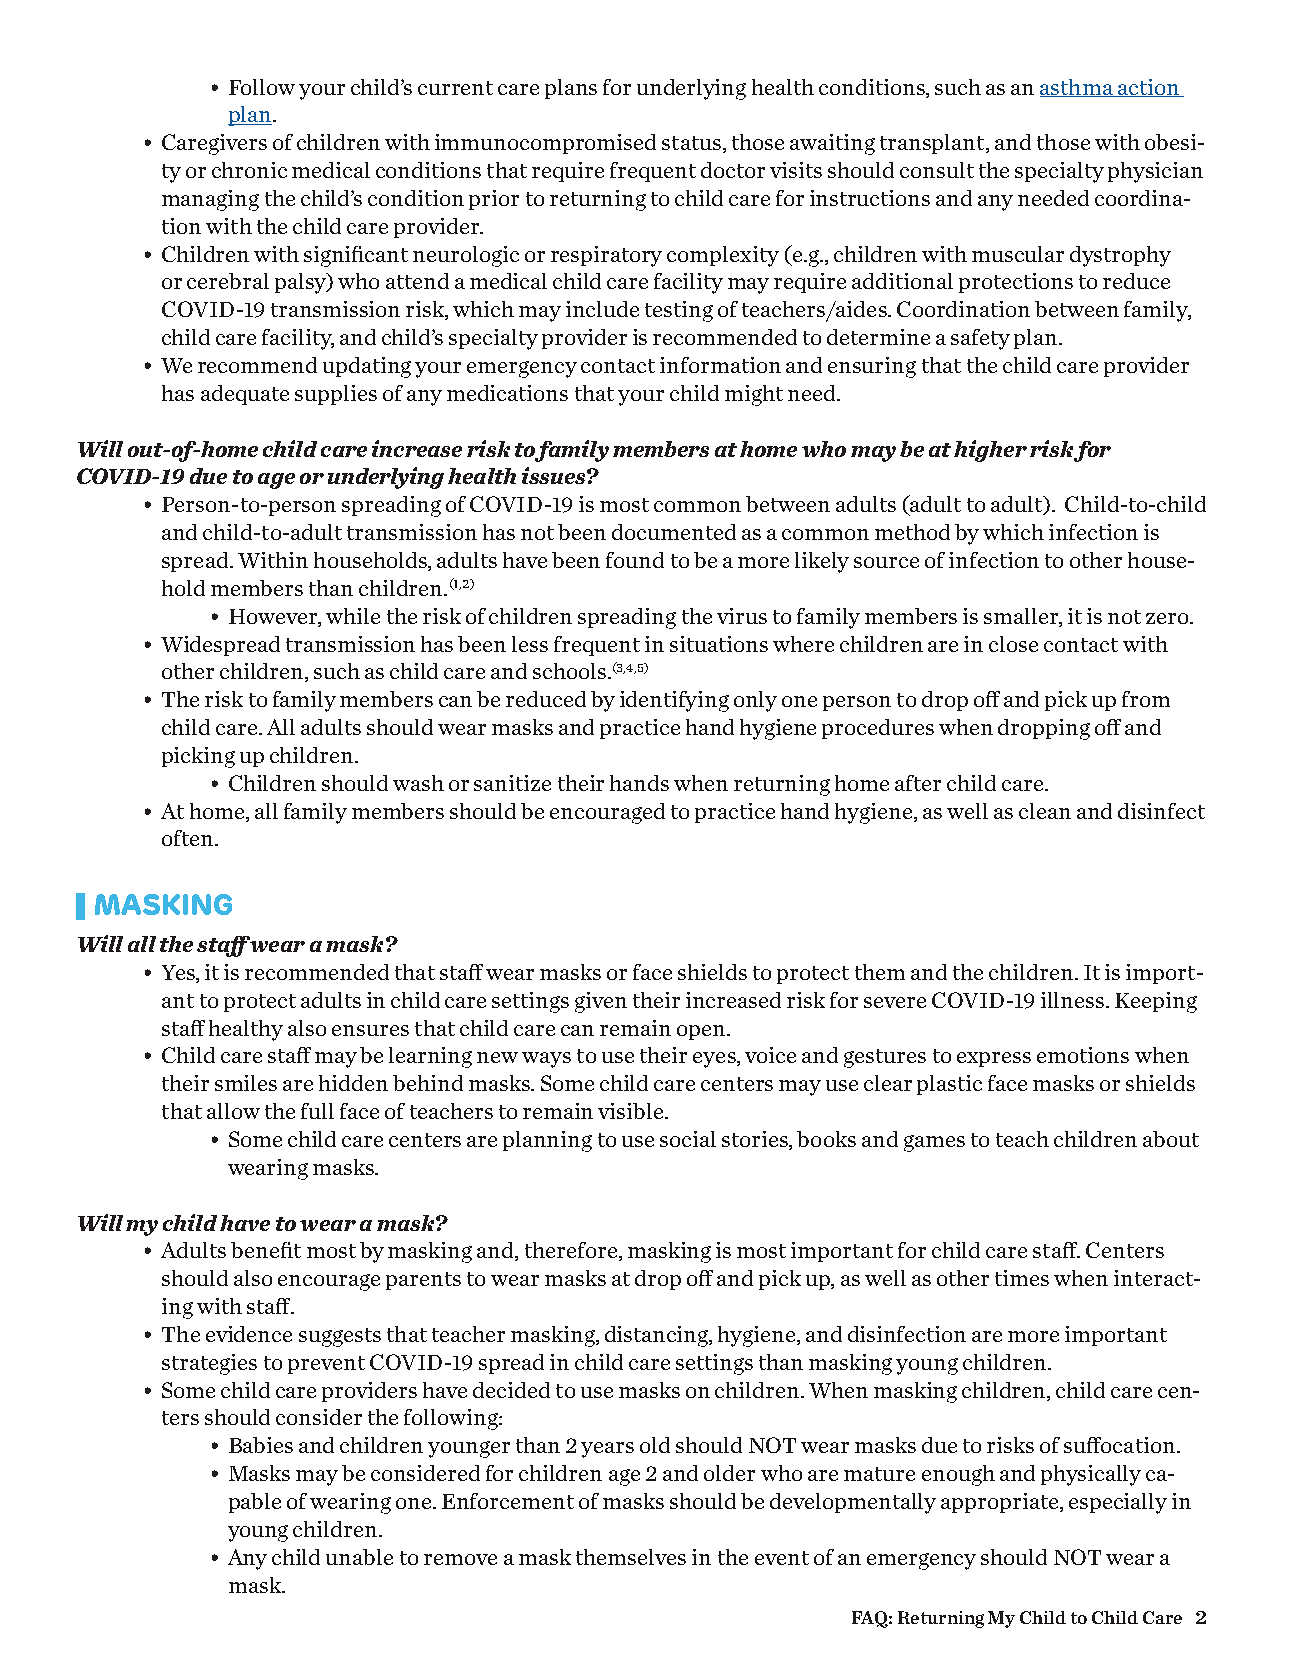  Describe the element at coordinates (249, 170) in the screenshot. I see `chronic` at that location.
